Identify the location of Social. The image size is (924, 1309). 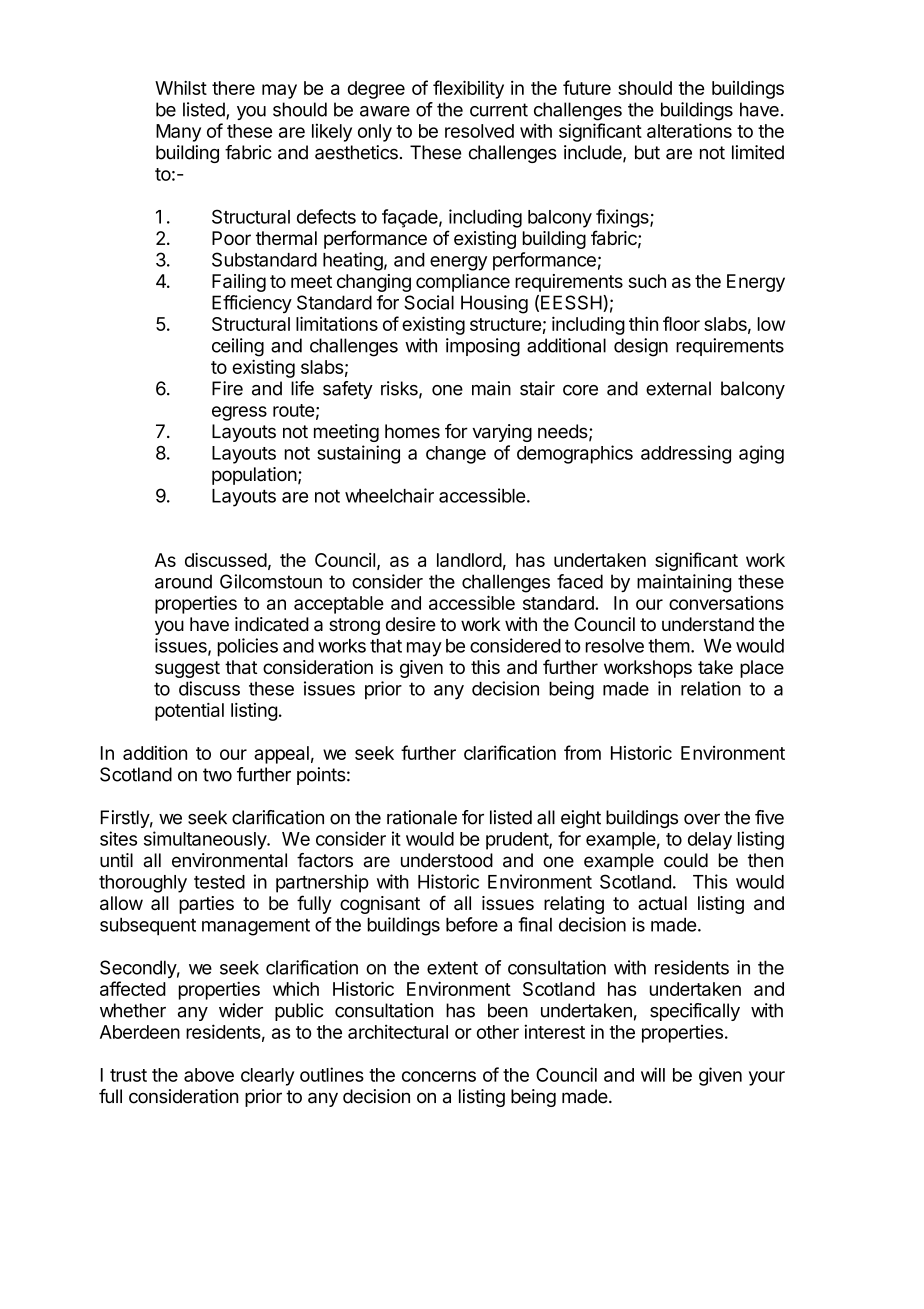
(429, 302).
